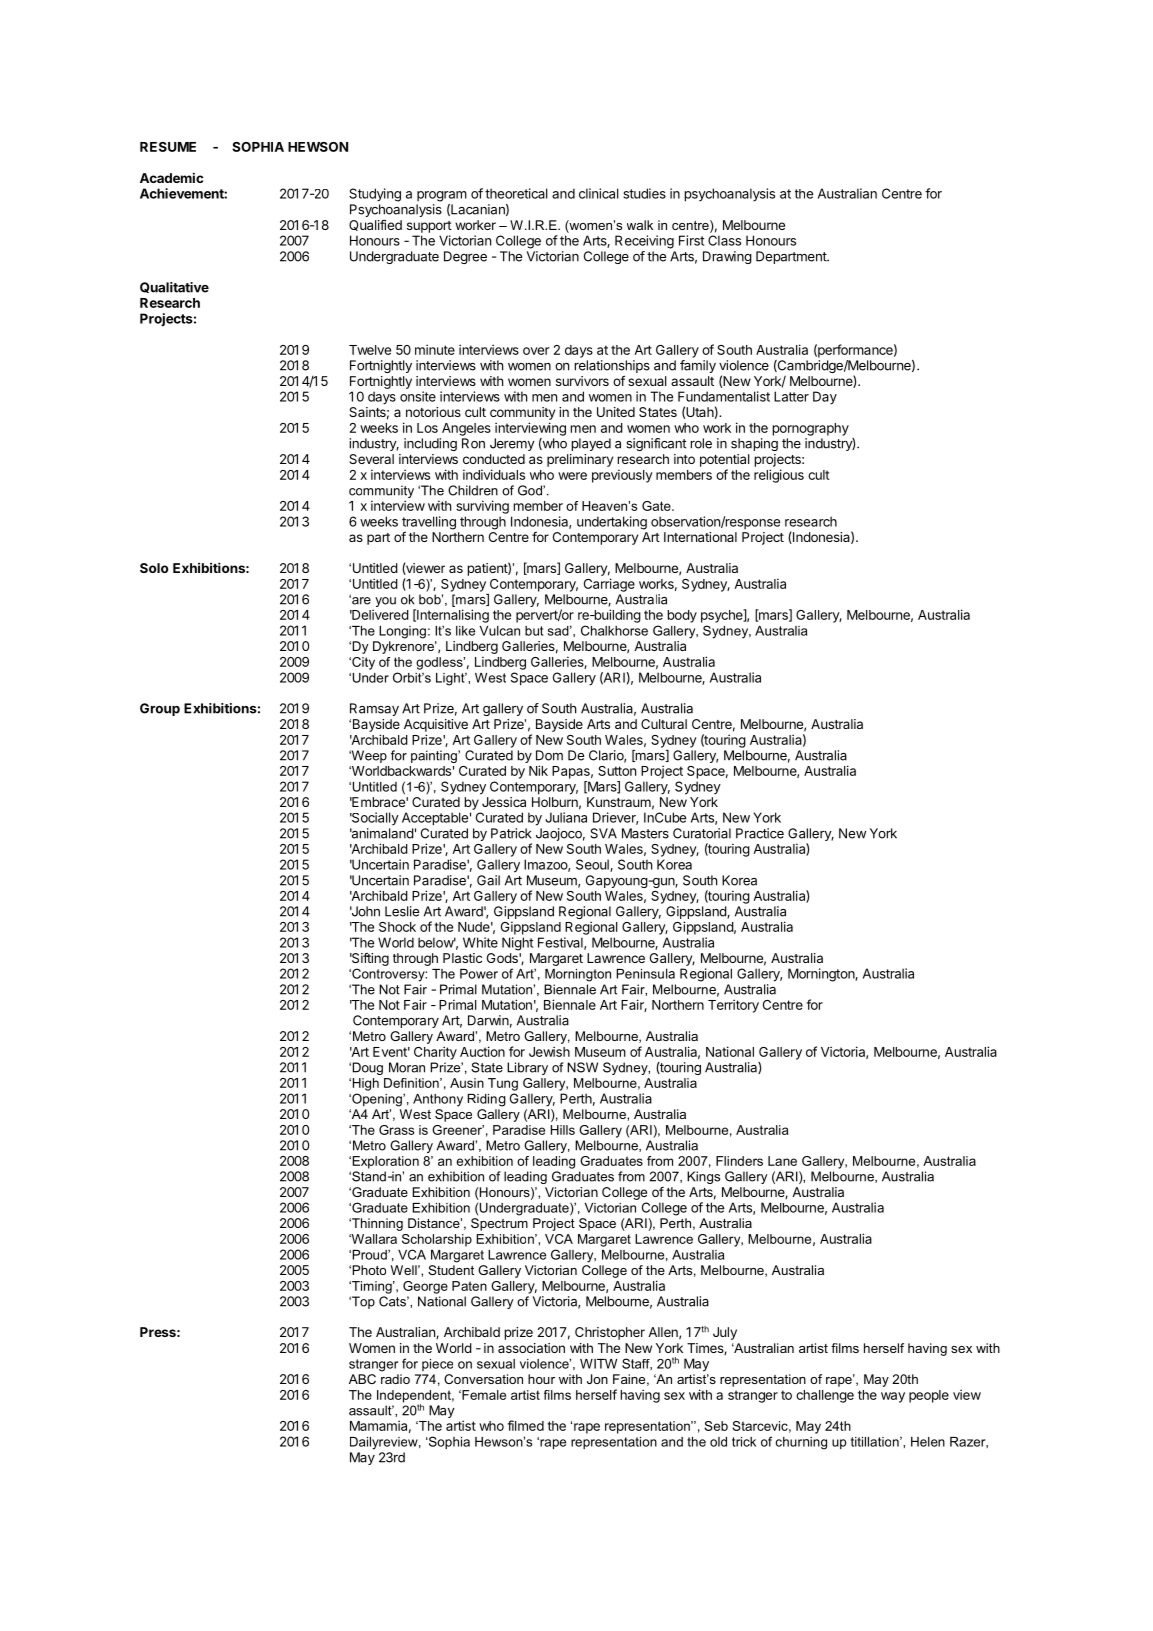 The height and width of the page is (1631, 1153). I want to click on Solo, so click(154, 568).
